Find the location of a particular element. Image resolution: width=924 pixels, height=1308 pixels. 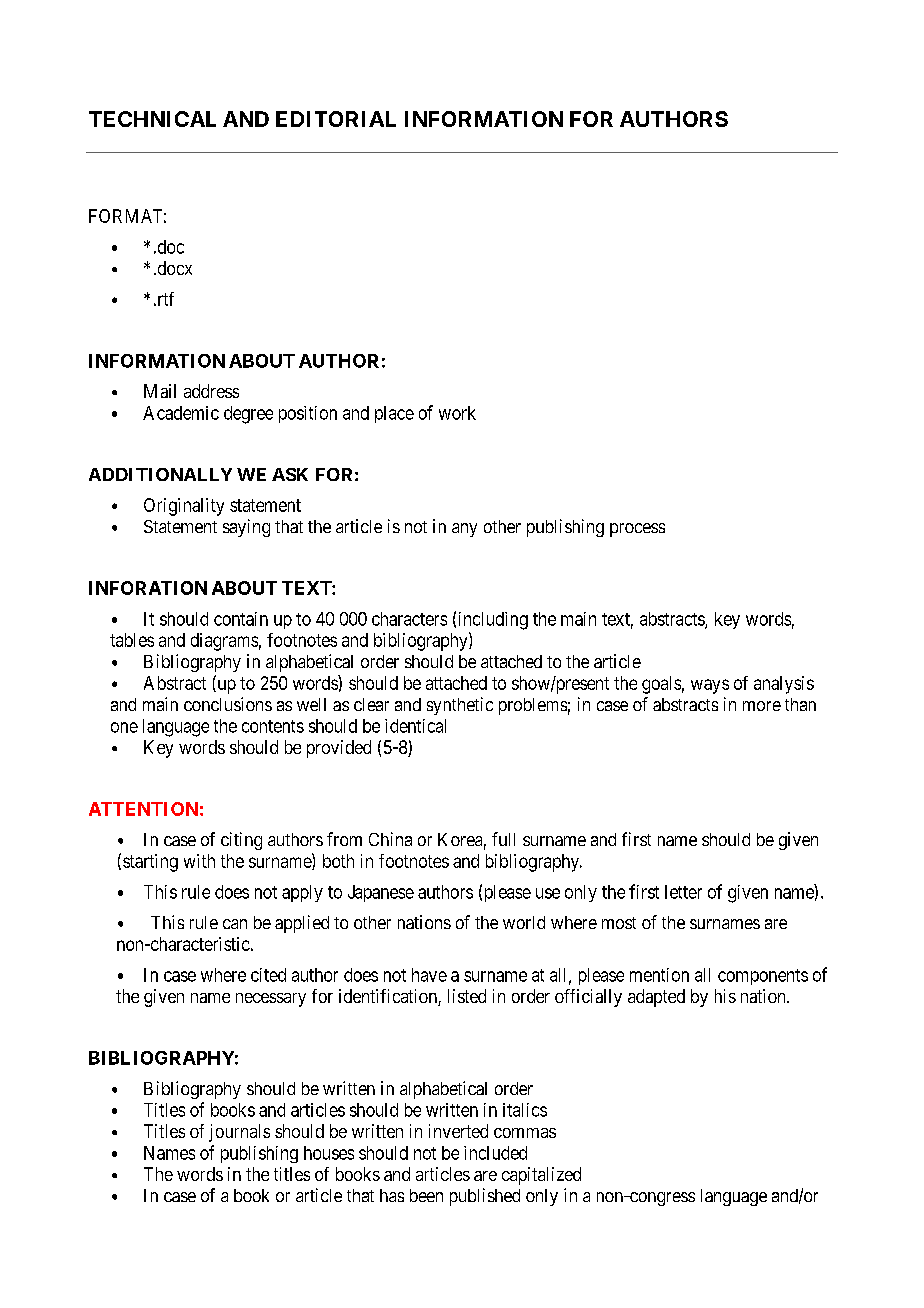

EDITORIAL is located at coordinates (336, 119).
